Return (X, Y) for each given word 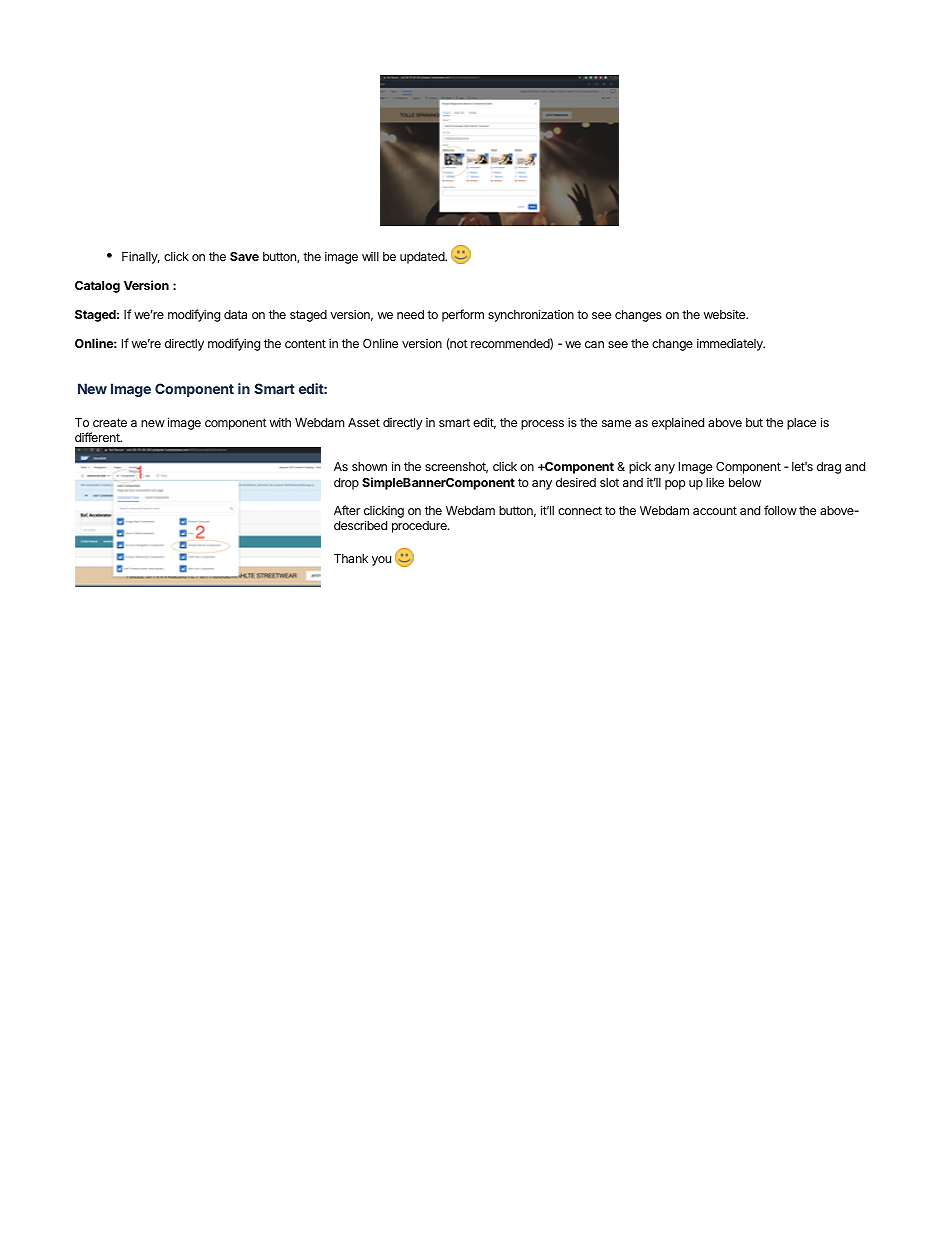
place (801, 424)
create (110, 422)
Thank (351, 558)
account (715, 510)
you (381, 561)
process (542, 425)
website (725, 314)
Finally (141, 257)
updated (423, 258)
